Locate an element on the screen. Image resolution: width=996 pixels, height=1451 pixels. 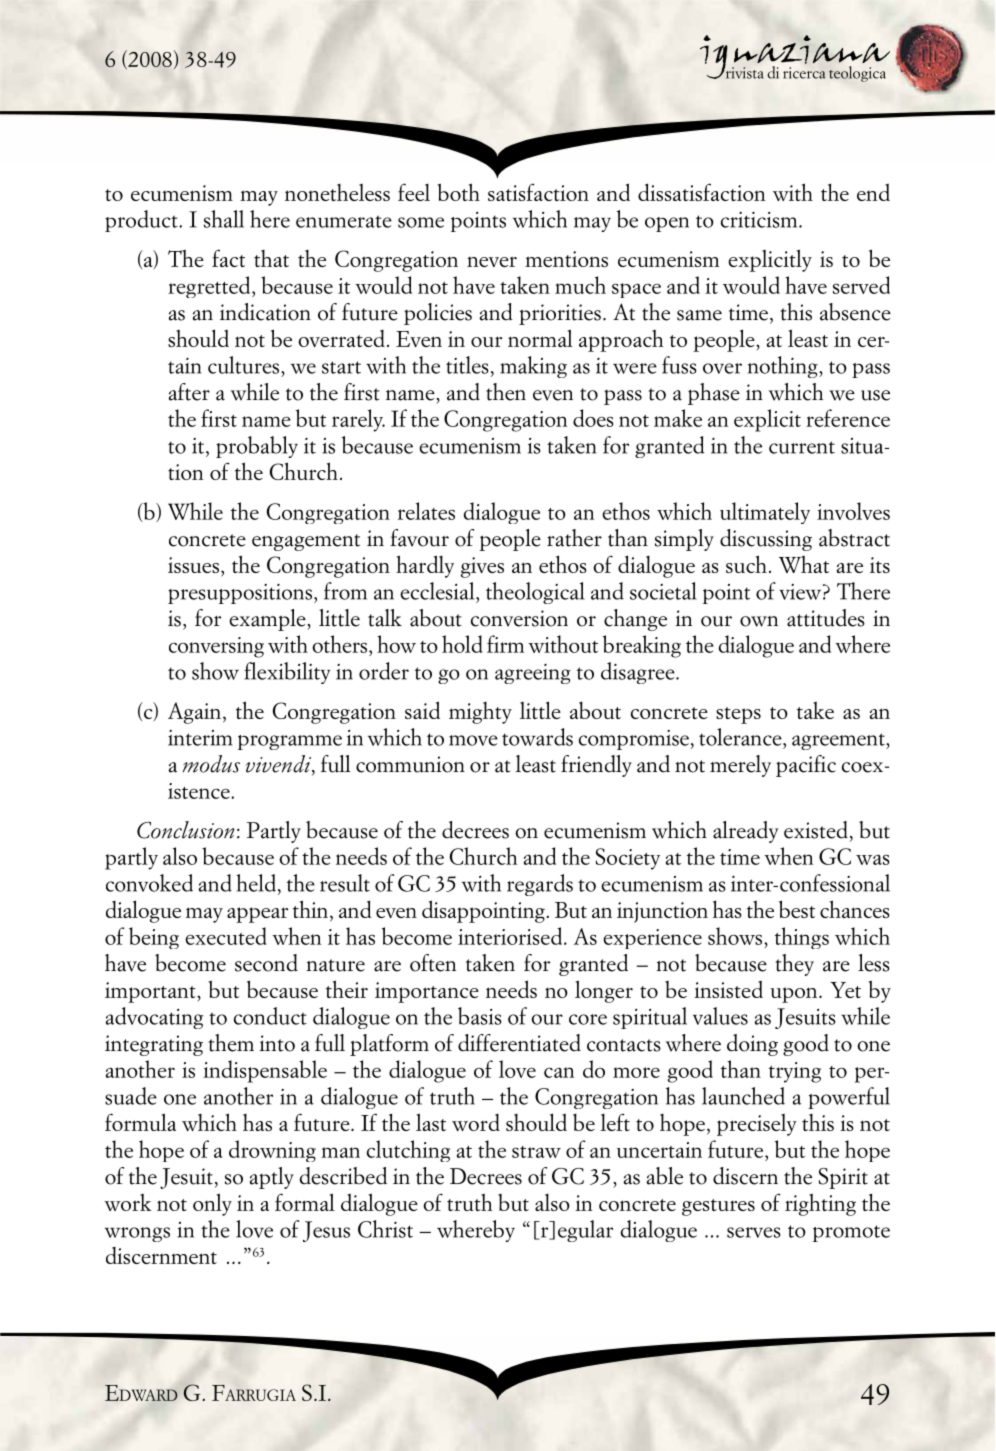
shall is located at coordinates (224, 219).
